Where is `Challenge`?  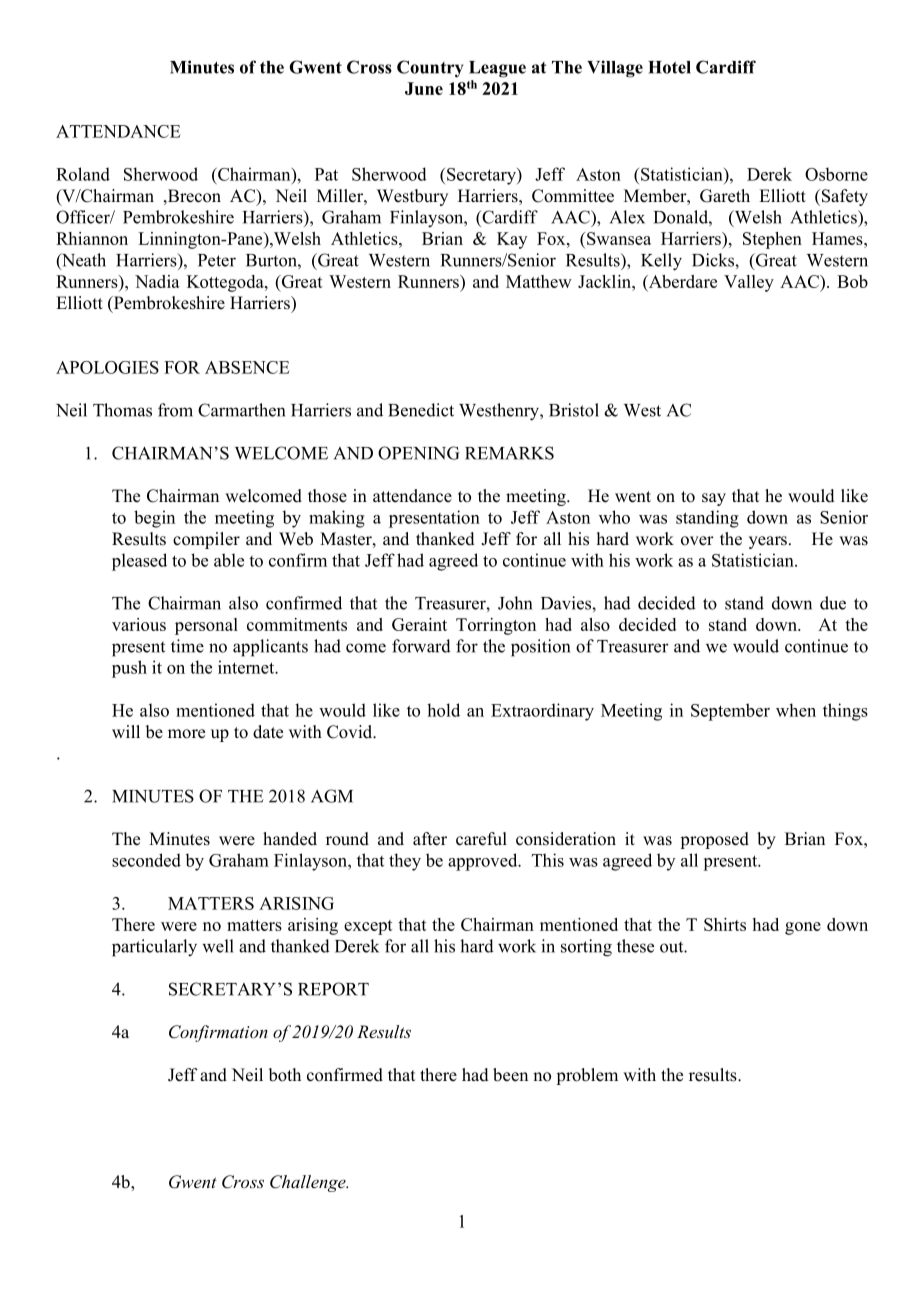 Challenge is located at coordinates (309, 1183).
